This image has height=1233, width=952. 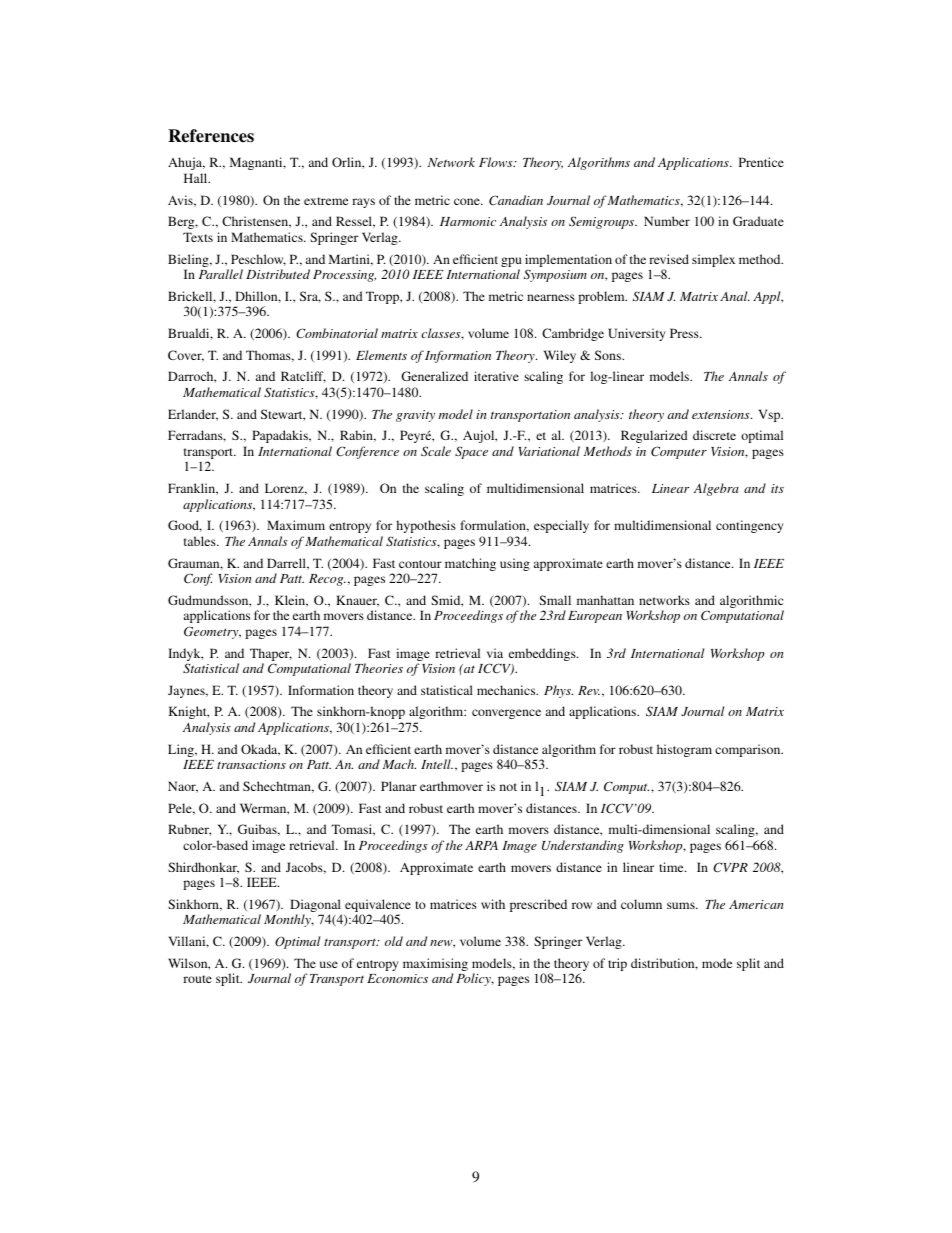 I want to click on Space, so click(x=471, y=452).
